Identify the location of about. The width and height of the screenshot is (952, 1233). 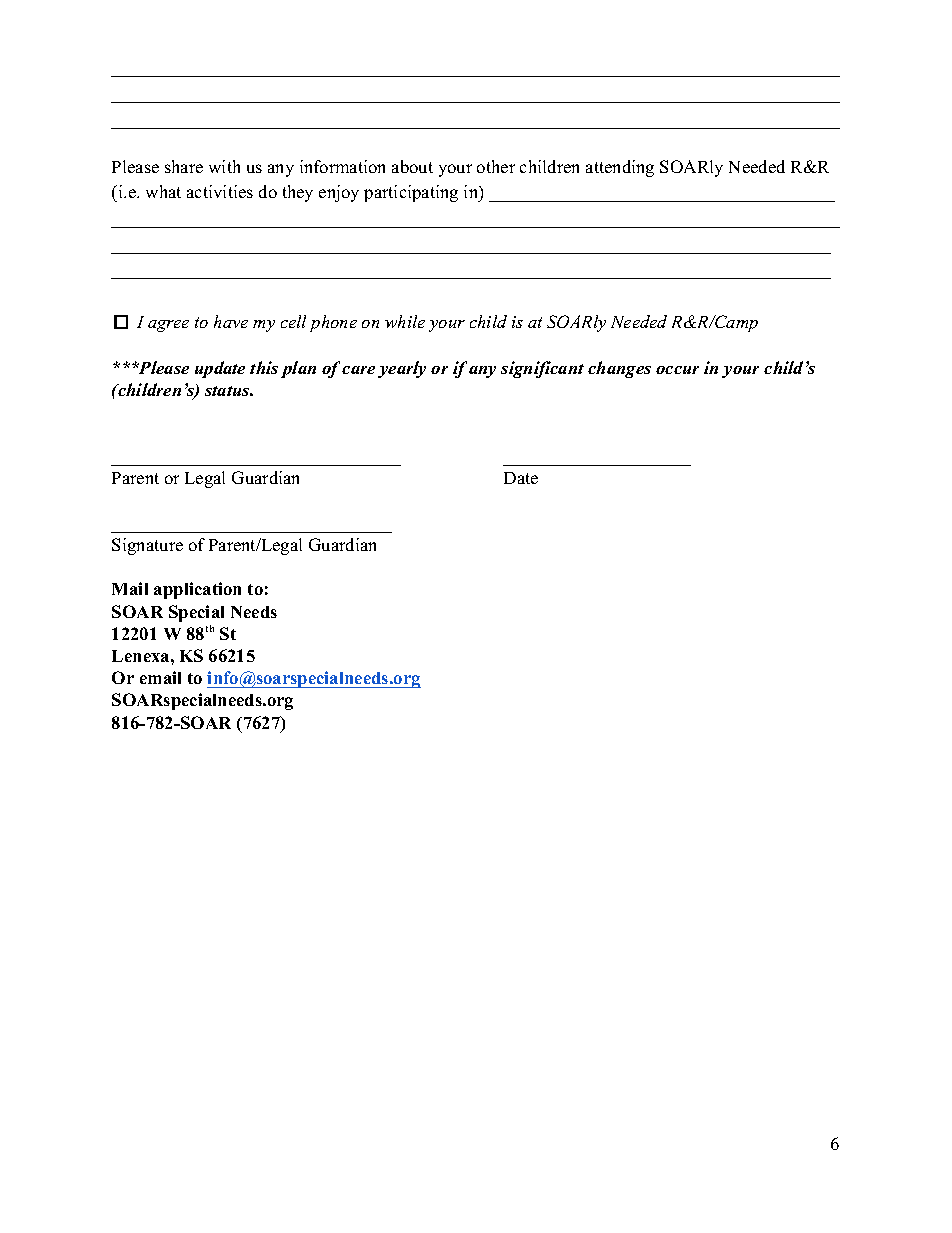
(412, 166).
